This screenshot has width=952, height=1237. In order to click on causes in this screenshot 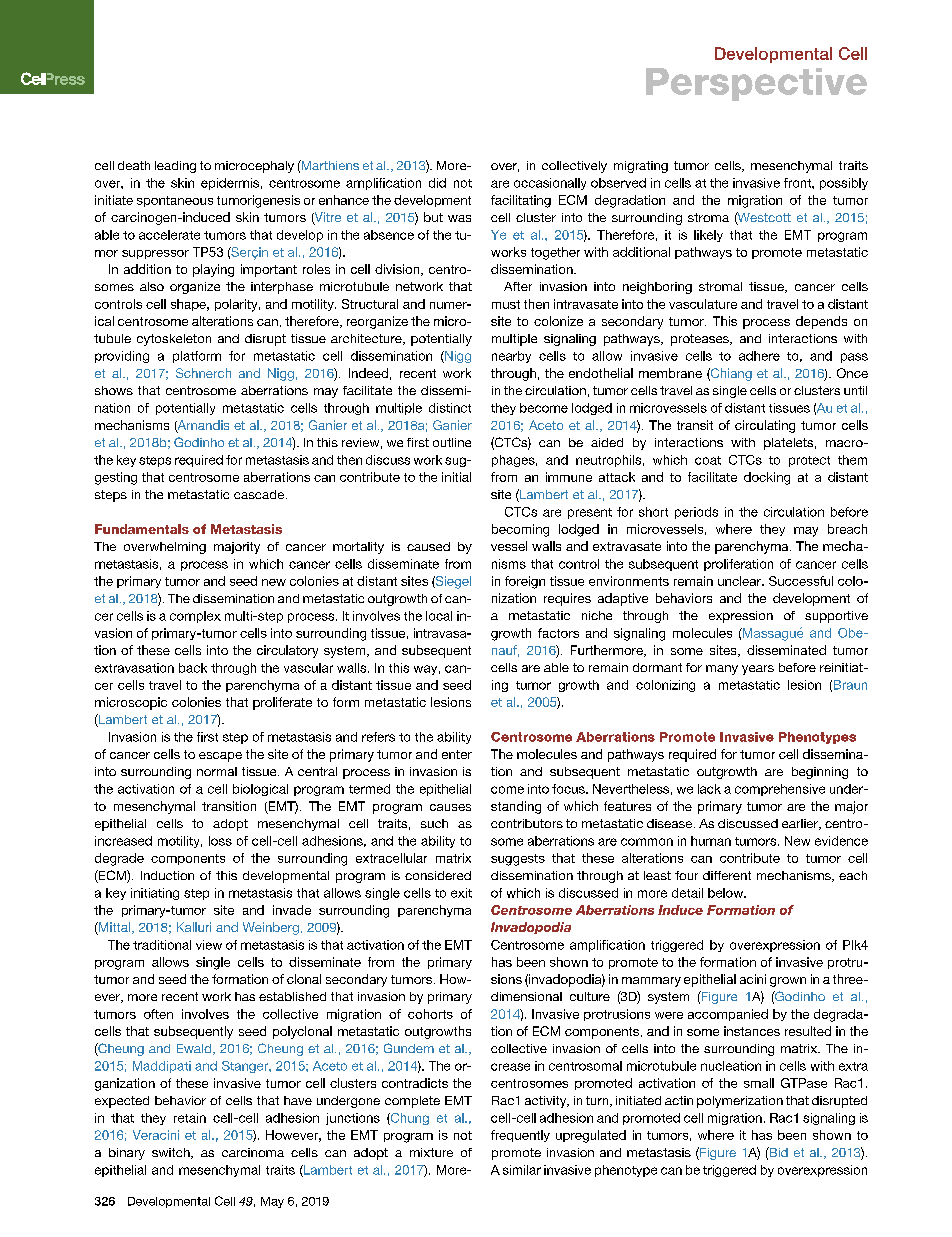, I will do `click(450, 807)`.
